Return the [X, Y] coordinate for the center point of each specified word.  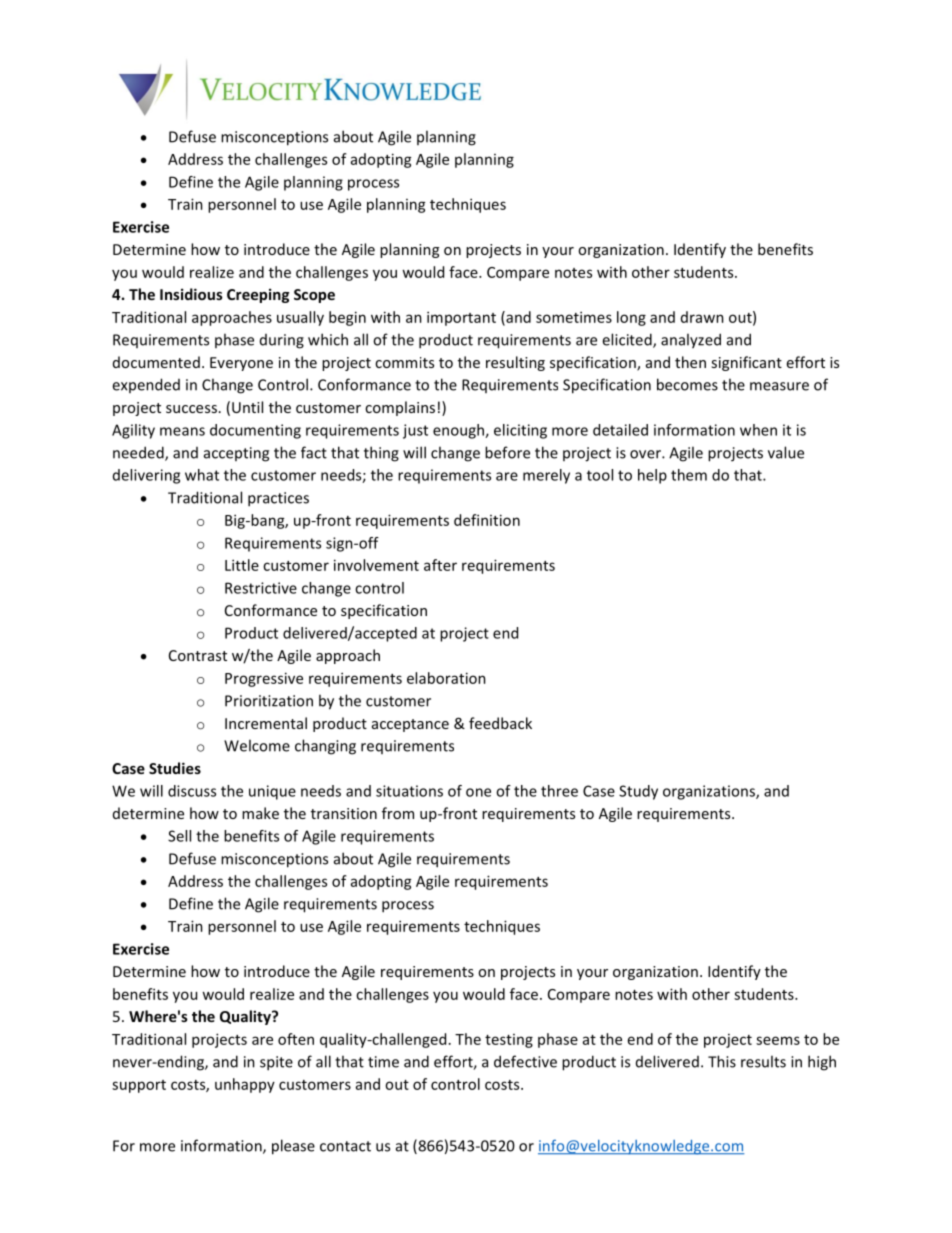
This [722, 1061]
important [461, 318]
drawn [702, 317]
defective [525, 1061]
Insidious [191, 294]
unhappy [245, 1085]
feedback [500, 723]
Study [638, 792]
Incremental [266, 723]
